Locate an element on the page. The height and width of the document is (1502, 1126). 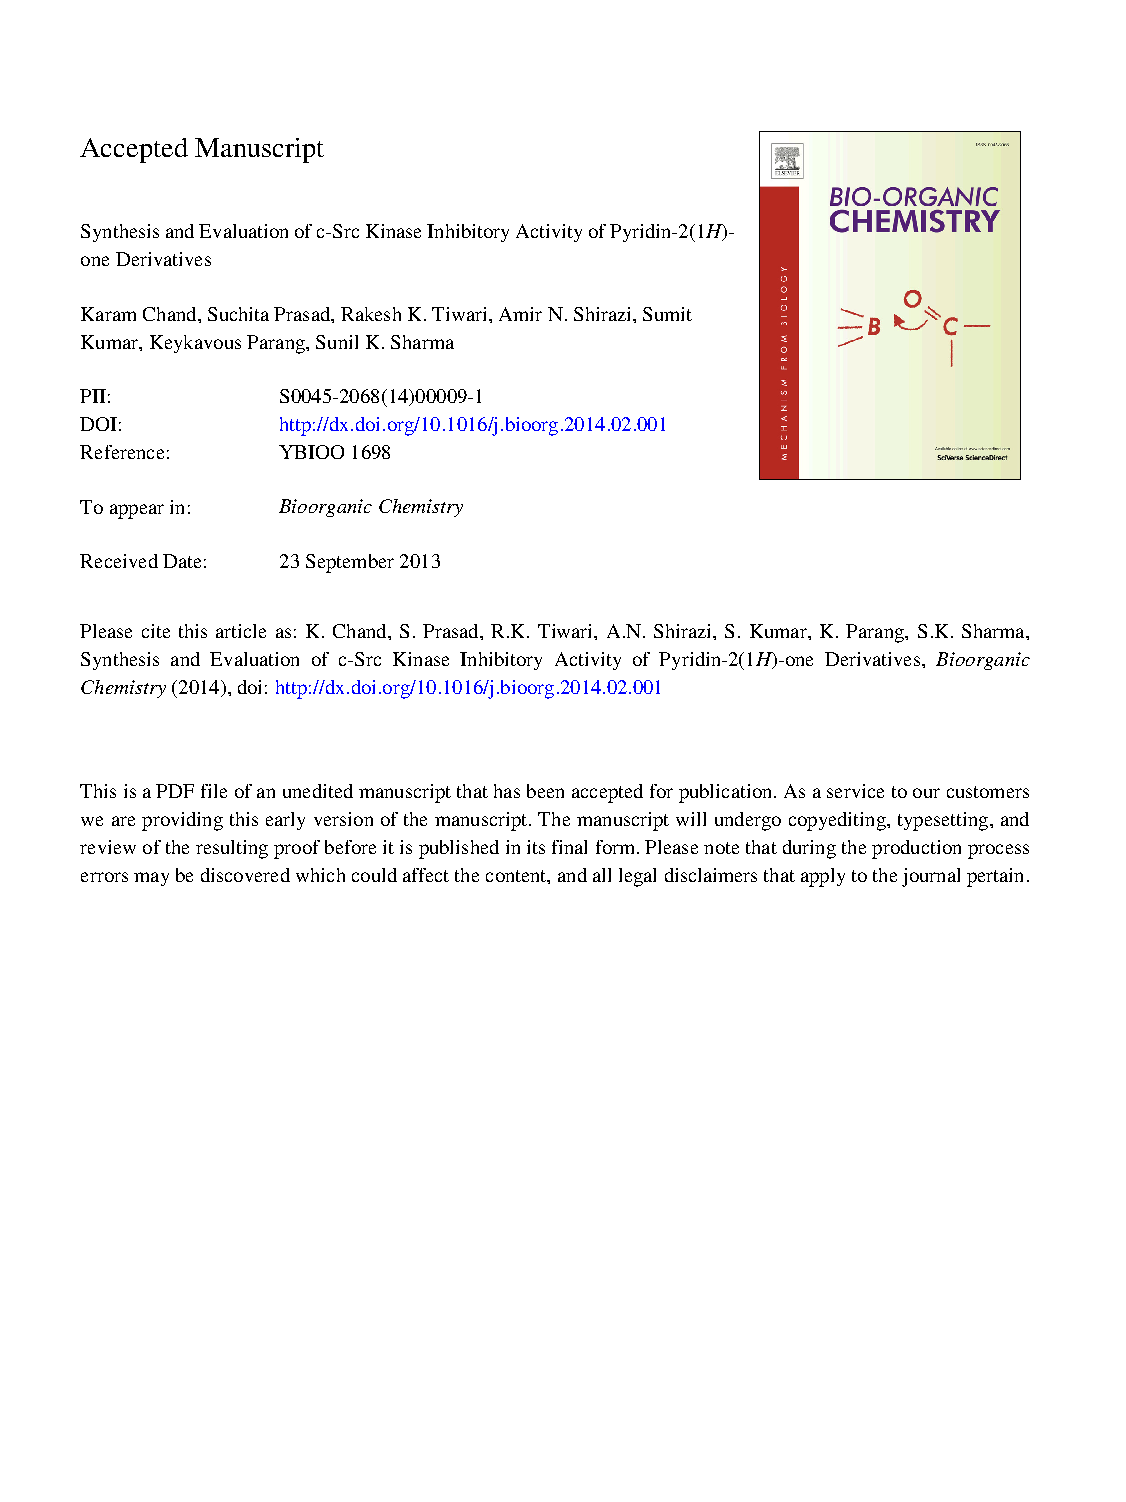
production is located at coordinates (916, 849).
